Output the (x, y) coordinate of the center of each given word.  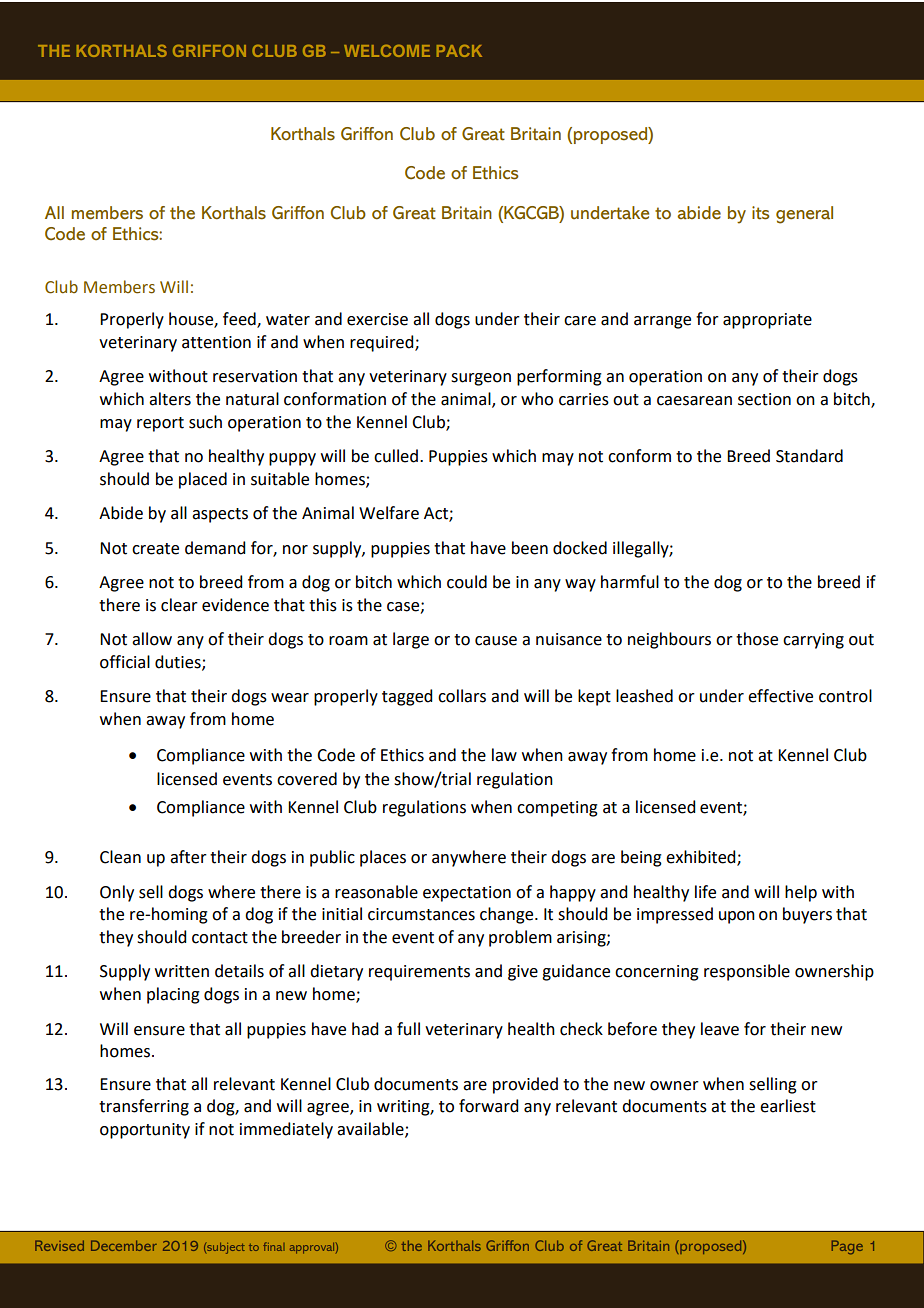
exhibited (702, 858)
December (124, 1245)
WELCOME (387, 50)
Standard (809, 456)
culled (396, 456)
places (383, 858)
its (760, 213)
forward (488, 1106)
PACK (459, 50)
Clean (120, 857)
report (160, 424)
